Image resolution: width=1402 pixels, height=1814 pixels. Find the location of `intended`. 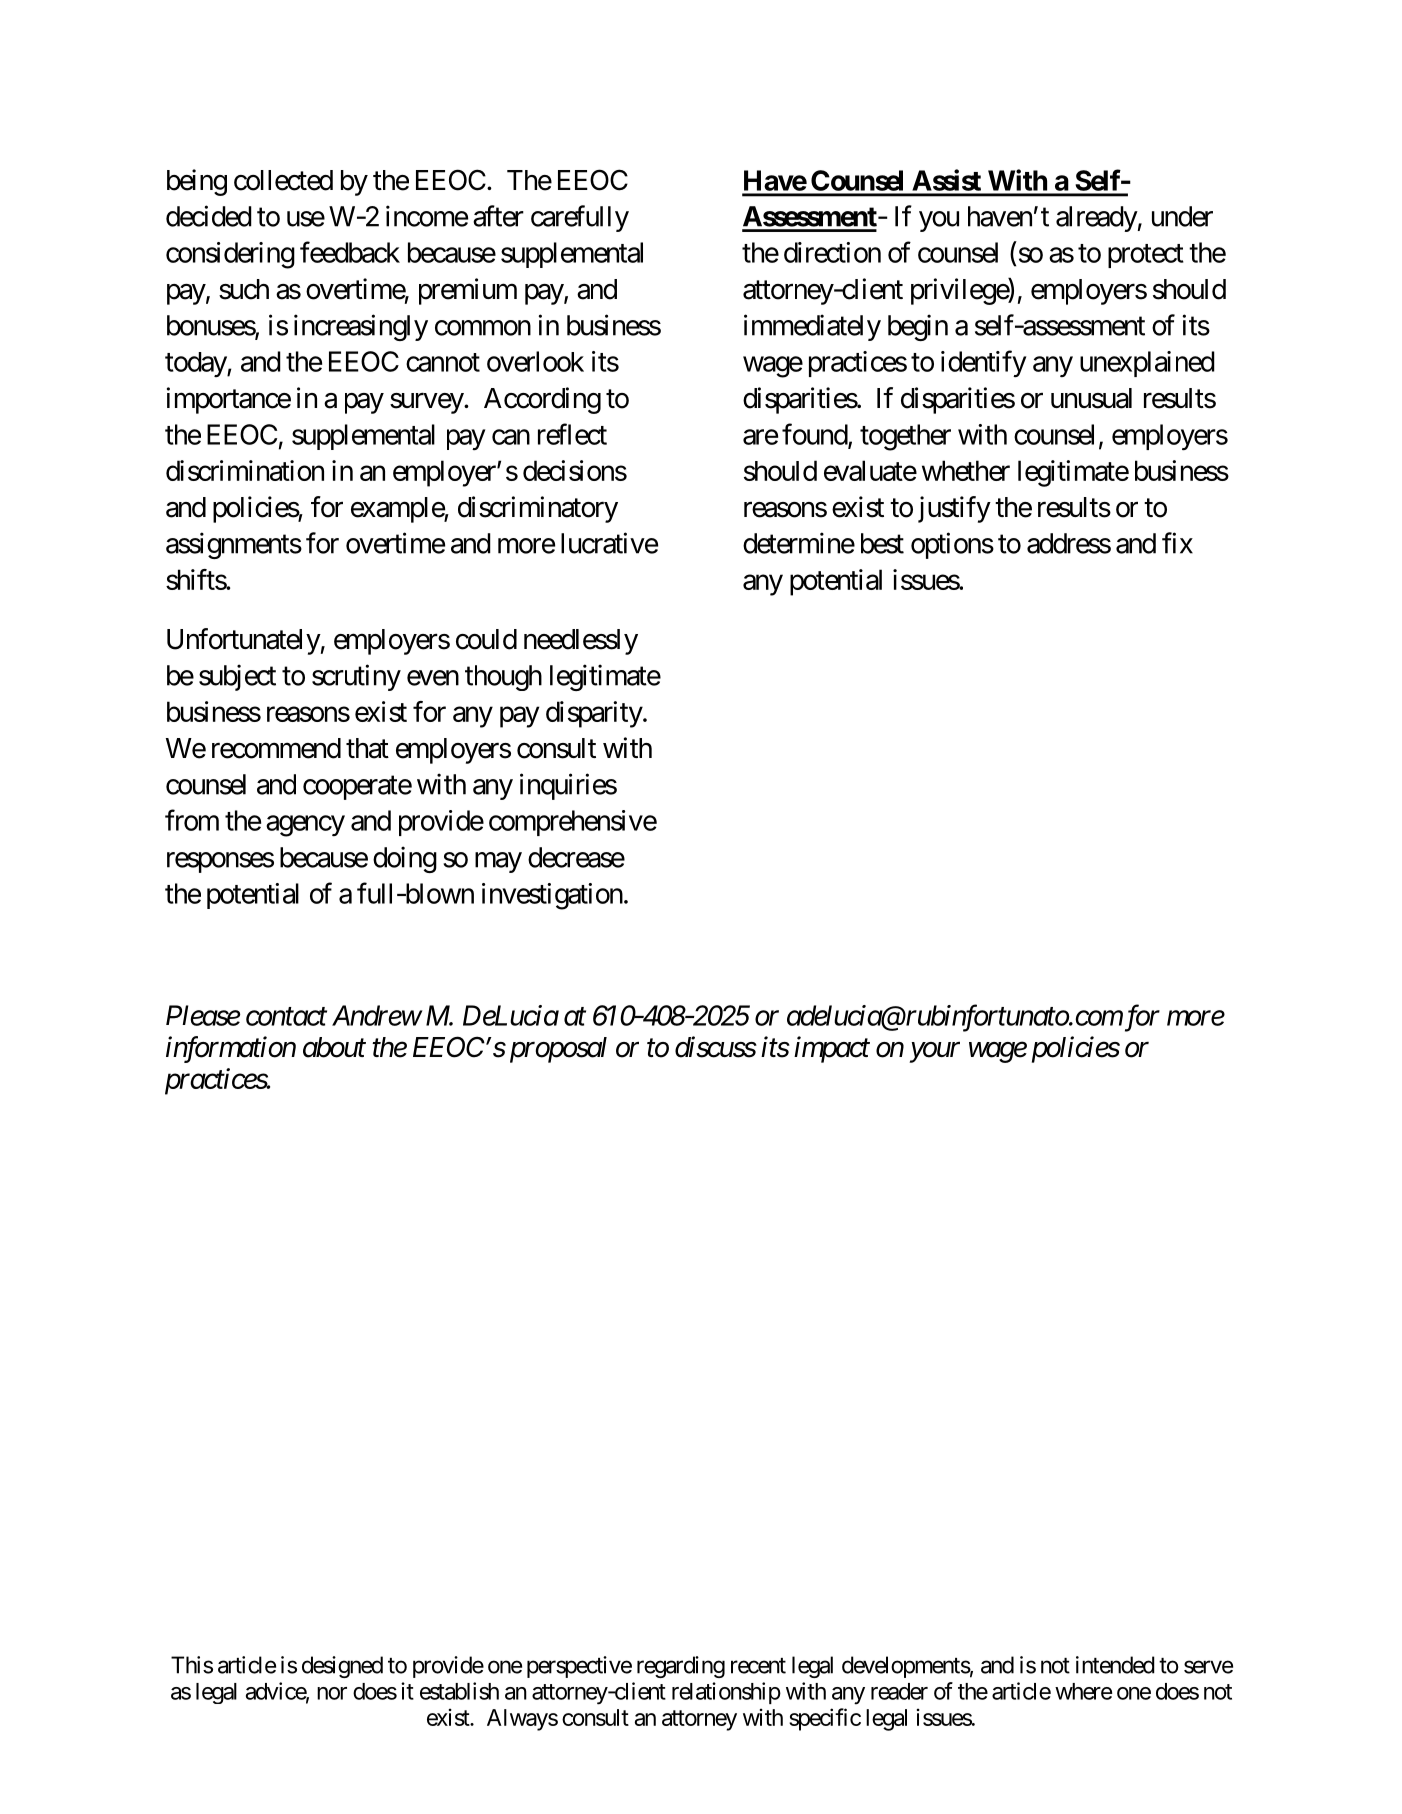

intended is located at coordinates (1115, 1665).
